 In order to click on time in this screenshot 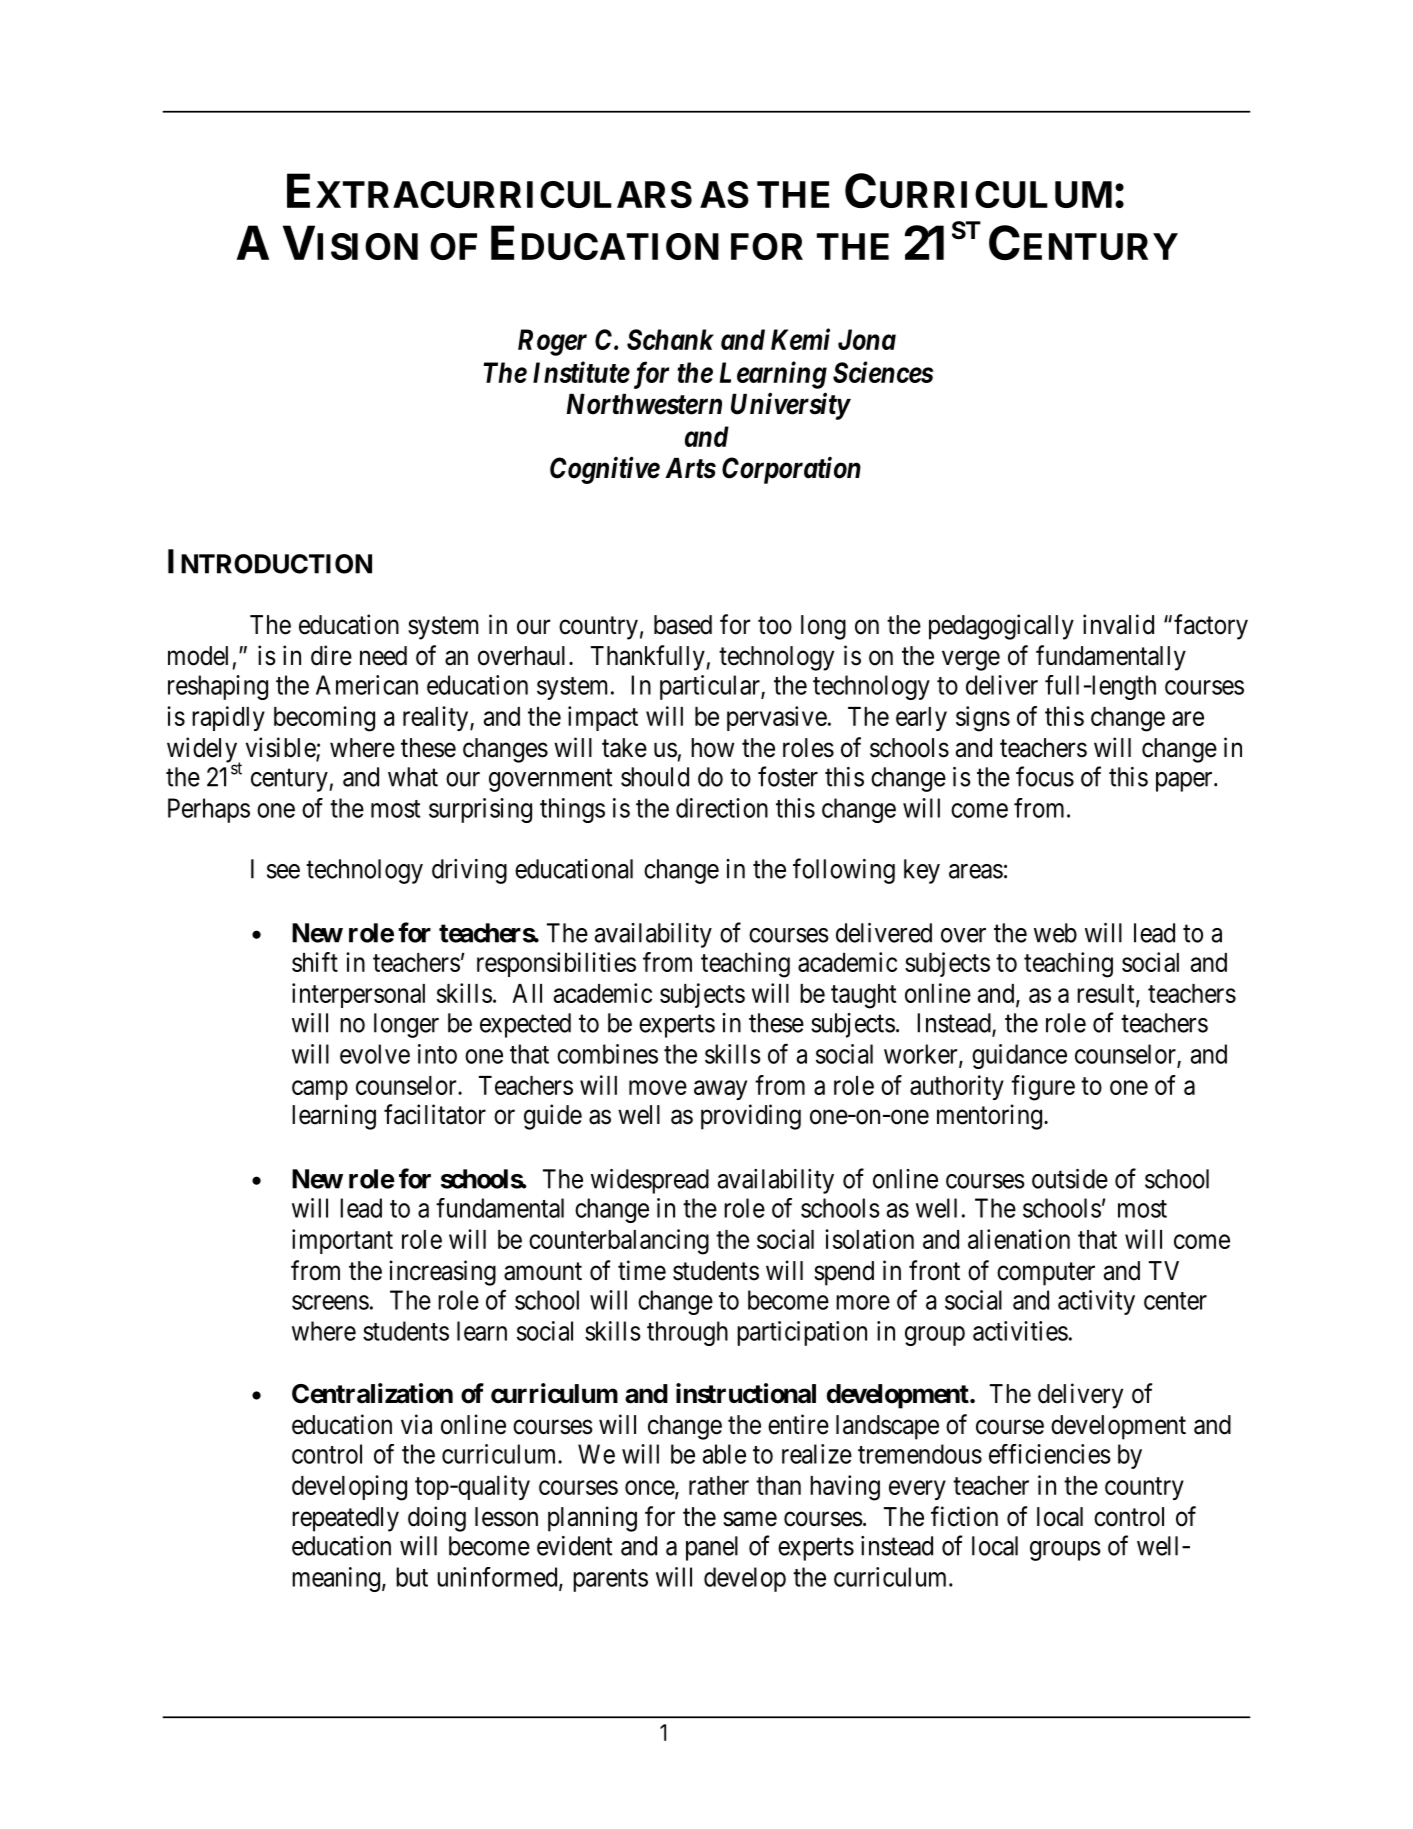, I will do `click(642, 1270)`.
